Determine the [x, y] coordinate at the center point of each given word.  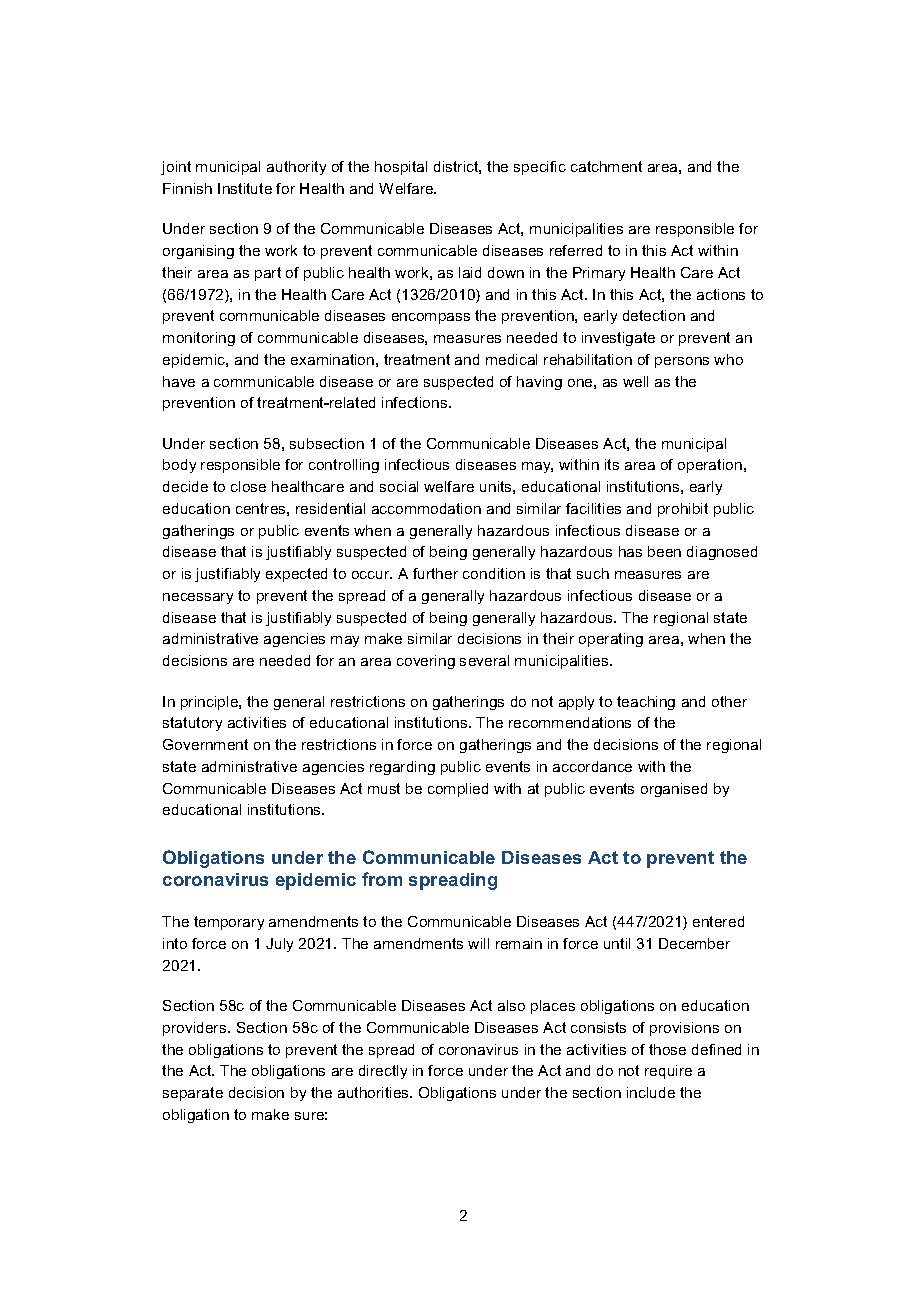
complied [458, 790]
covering [426, 662]
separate [193, 1094]
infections [416, 402]
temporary [229, 923]
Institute [245, 188]
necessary [198, 598]
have [179, 381]
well [635, 381]
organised [674, 790]
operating [611, 640]
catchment [606, 166]
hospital [401, 168]
